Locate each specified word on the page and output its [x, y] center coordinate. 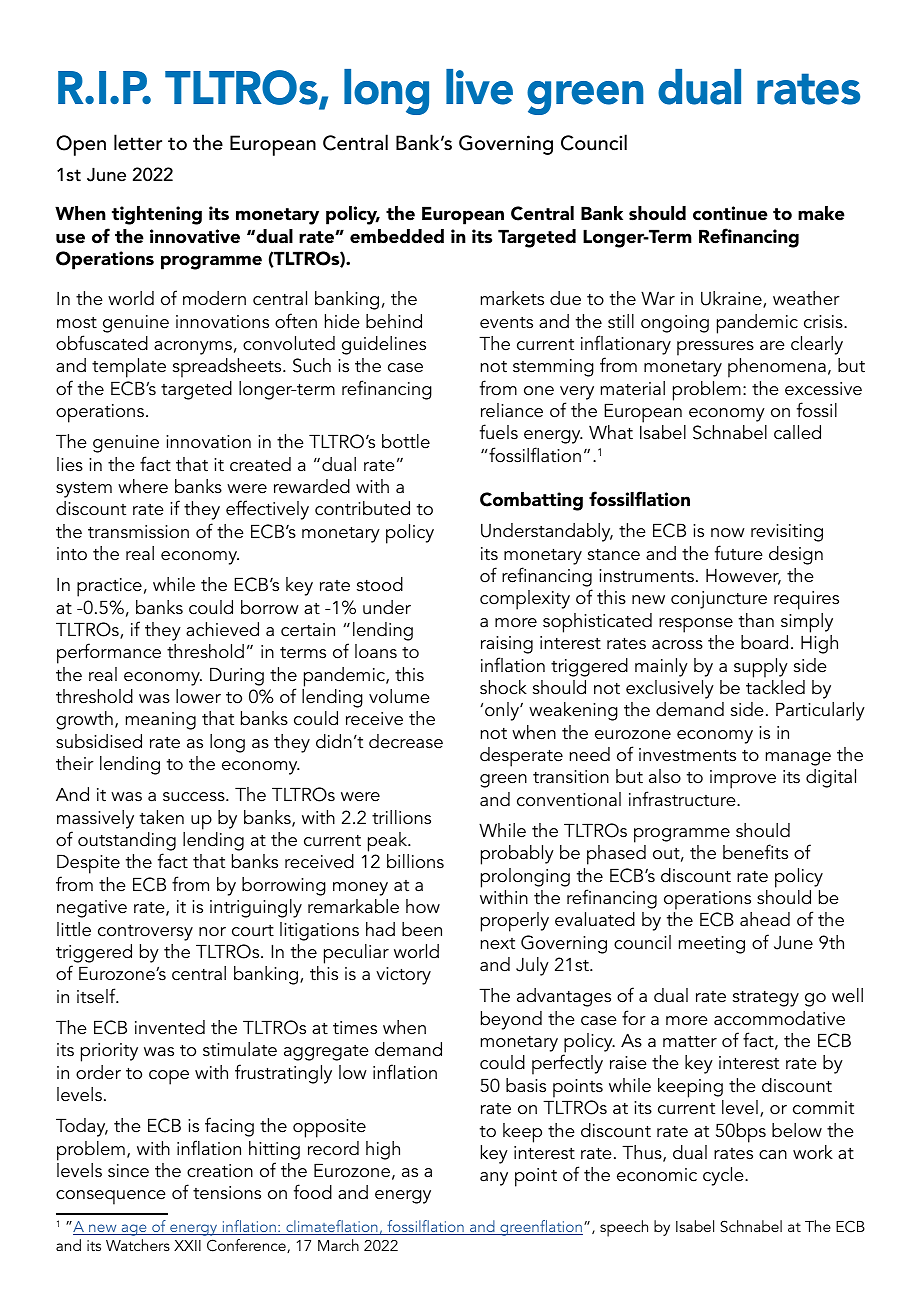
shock [503, 687]
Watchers [138, 1245]
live [479, 87]
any [494, 1179]
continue [730, 213]
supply [761, 668]
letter [138, 142]
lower [198, 696]
